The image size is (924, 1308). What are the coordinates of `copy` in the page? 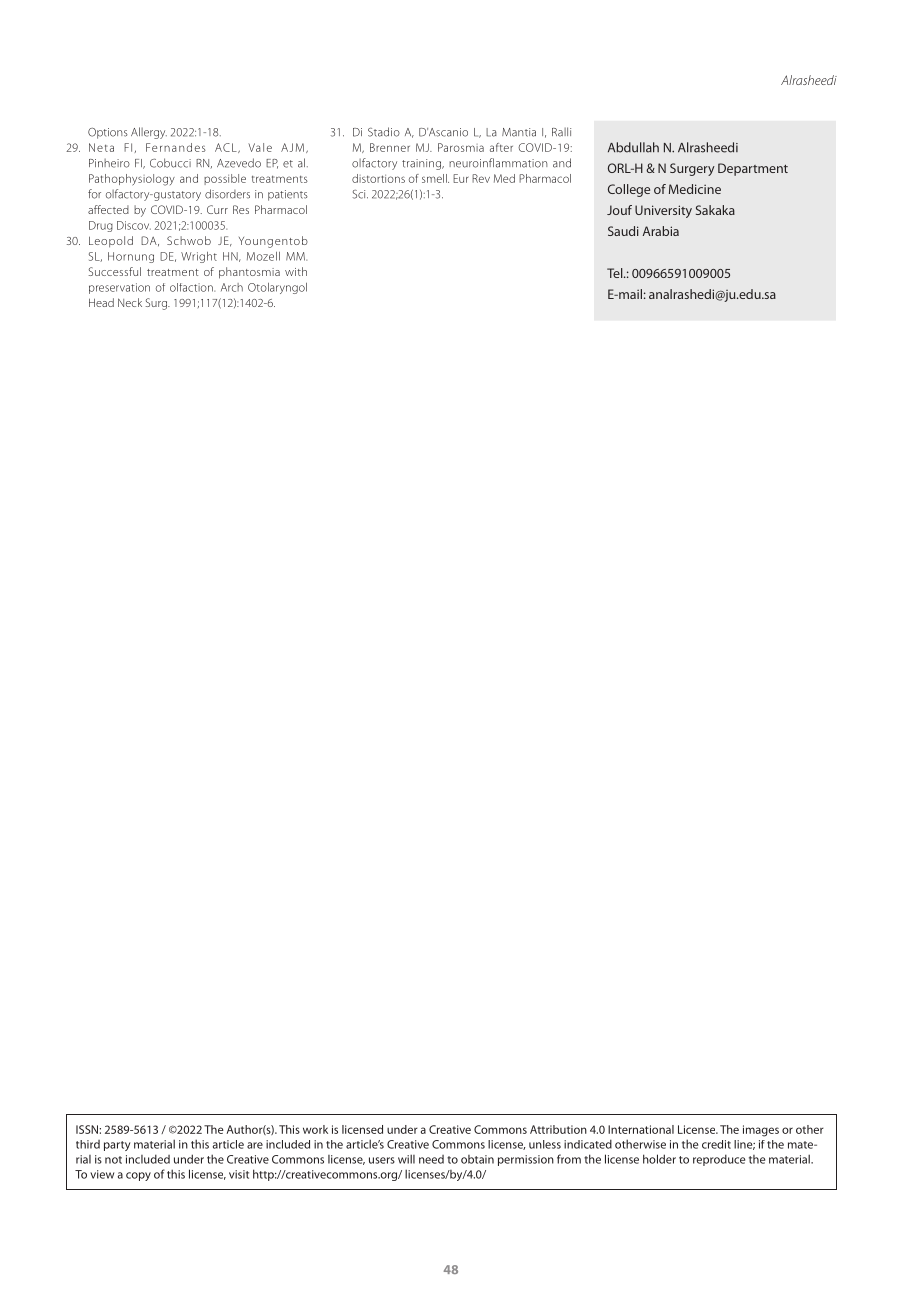 It's located at (138, 1176).
